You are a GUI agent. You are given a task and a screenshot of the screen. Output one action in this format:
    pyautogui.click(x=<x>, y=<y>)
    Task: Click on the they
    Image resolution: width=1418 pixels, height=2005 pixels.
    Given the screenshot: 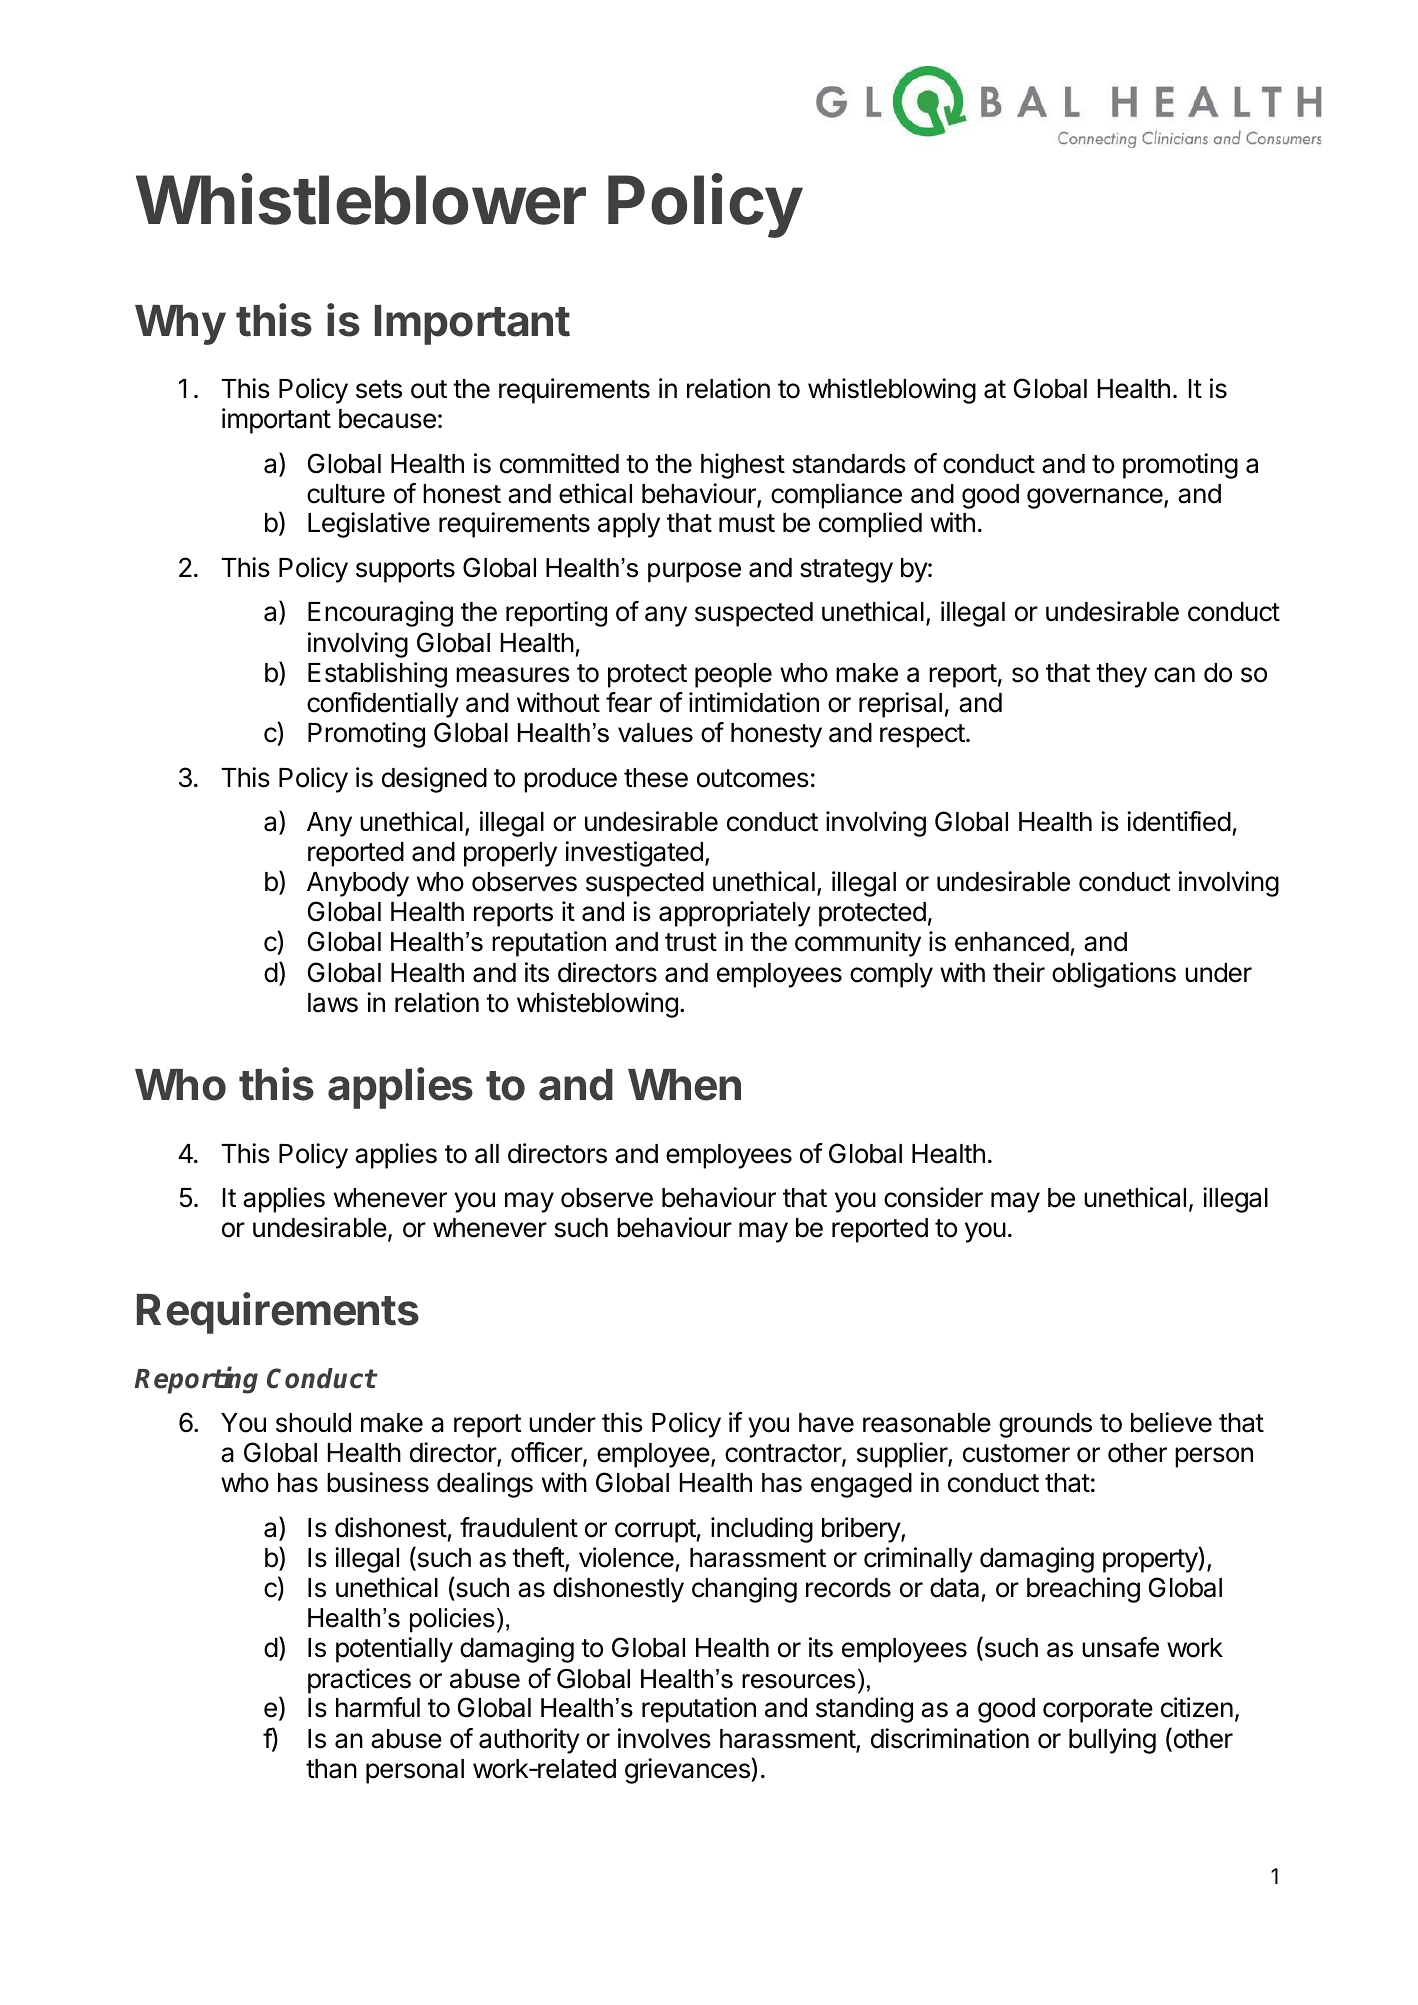 What is the action you would take?
    pyautogui.click(x=1121, y=675)
